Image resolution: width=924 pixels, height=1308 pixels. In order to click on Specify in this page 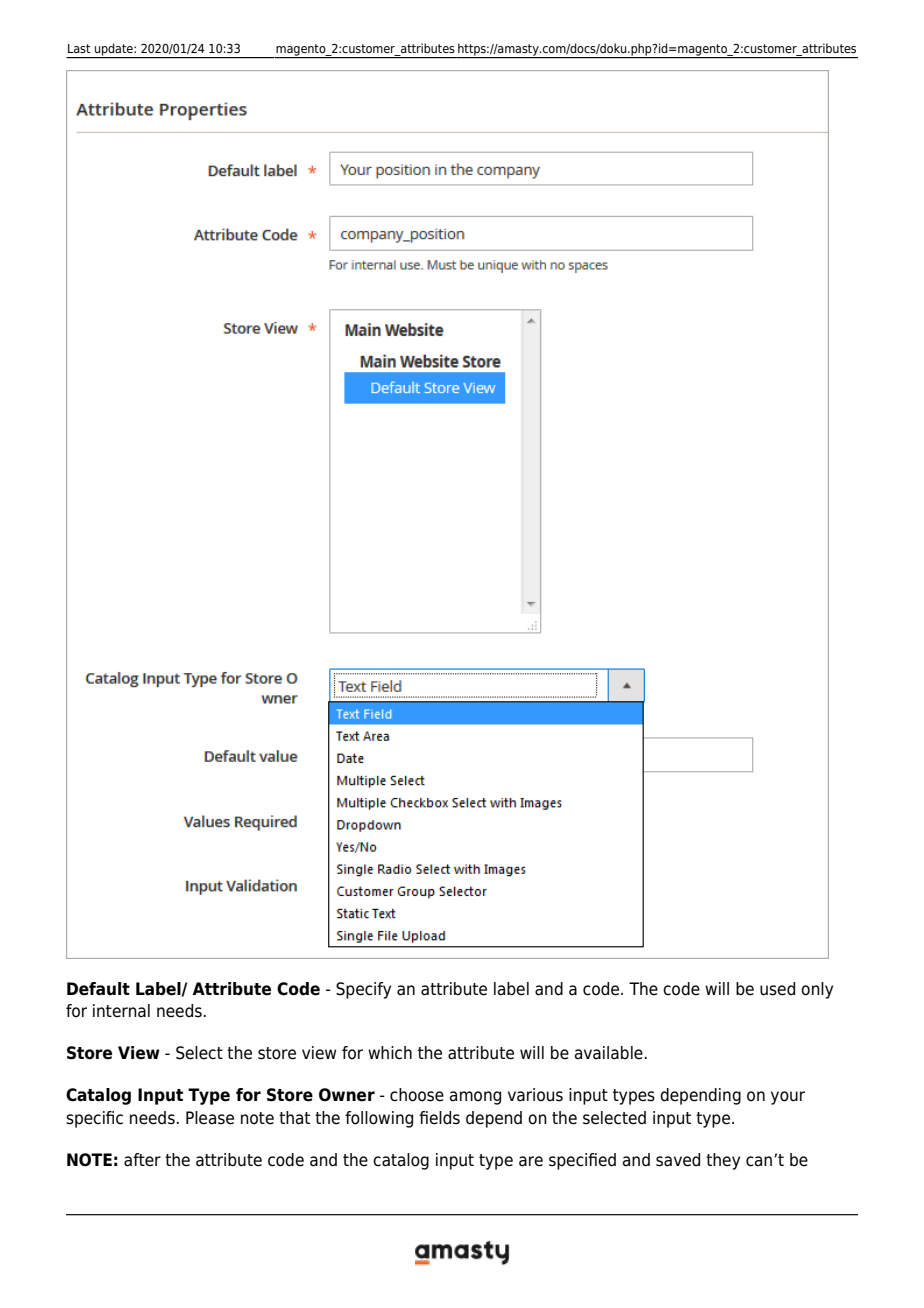, I will do `click(363, 990)`.
